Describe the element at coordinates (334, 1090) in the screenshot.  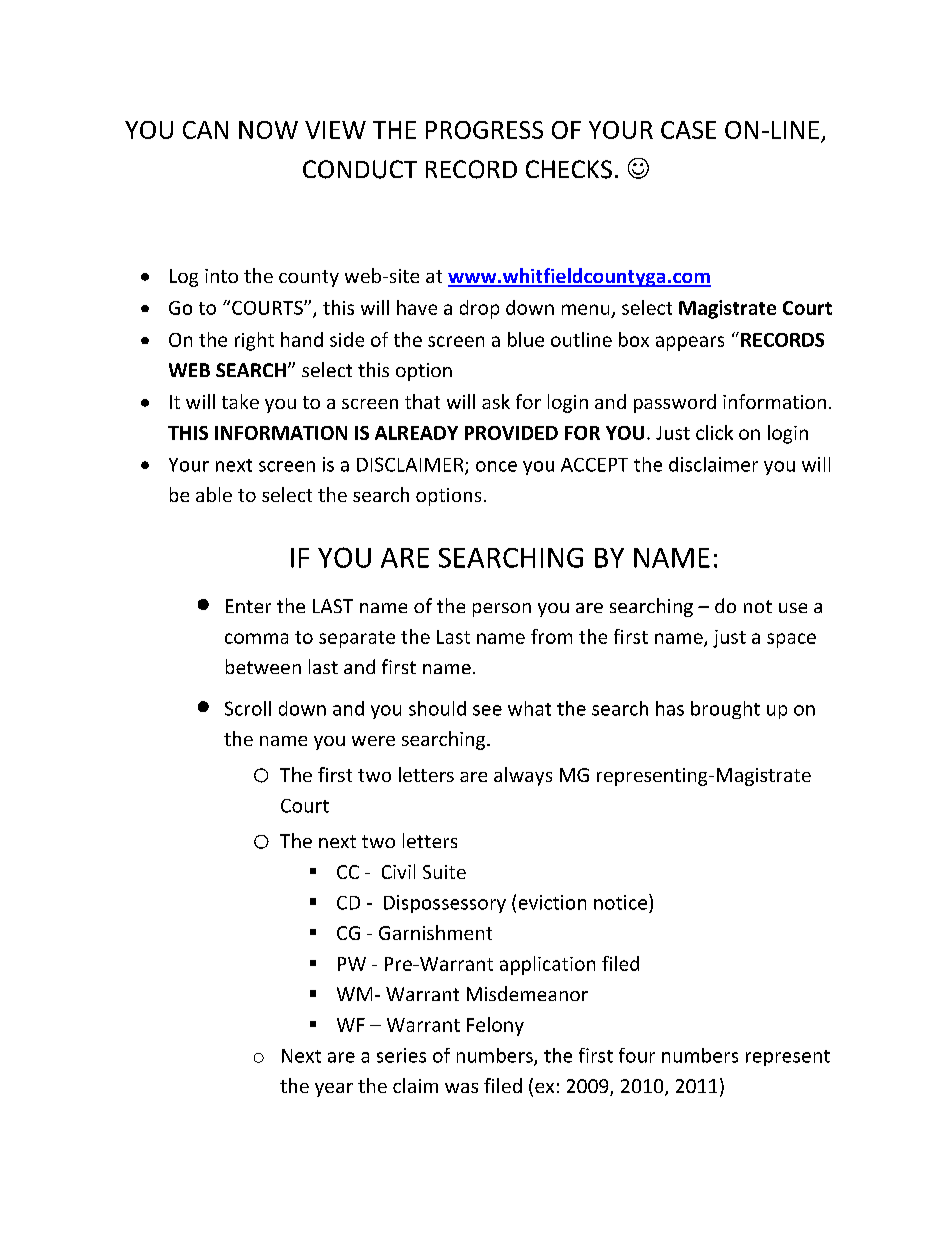
I see `year` at that location.
